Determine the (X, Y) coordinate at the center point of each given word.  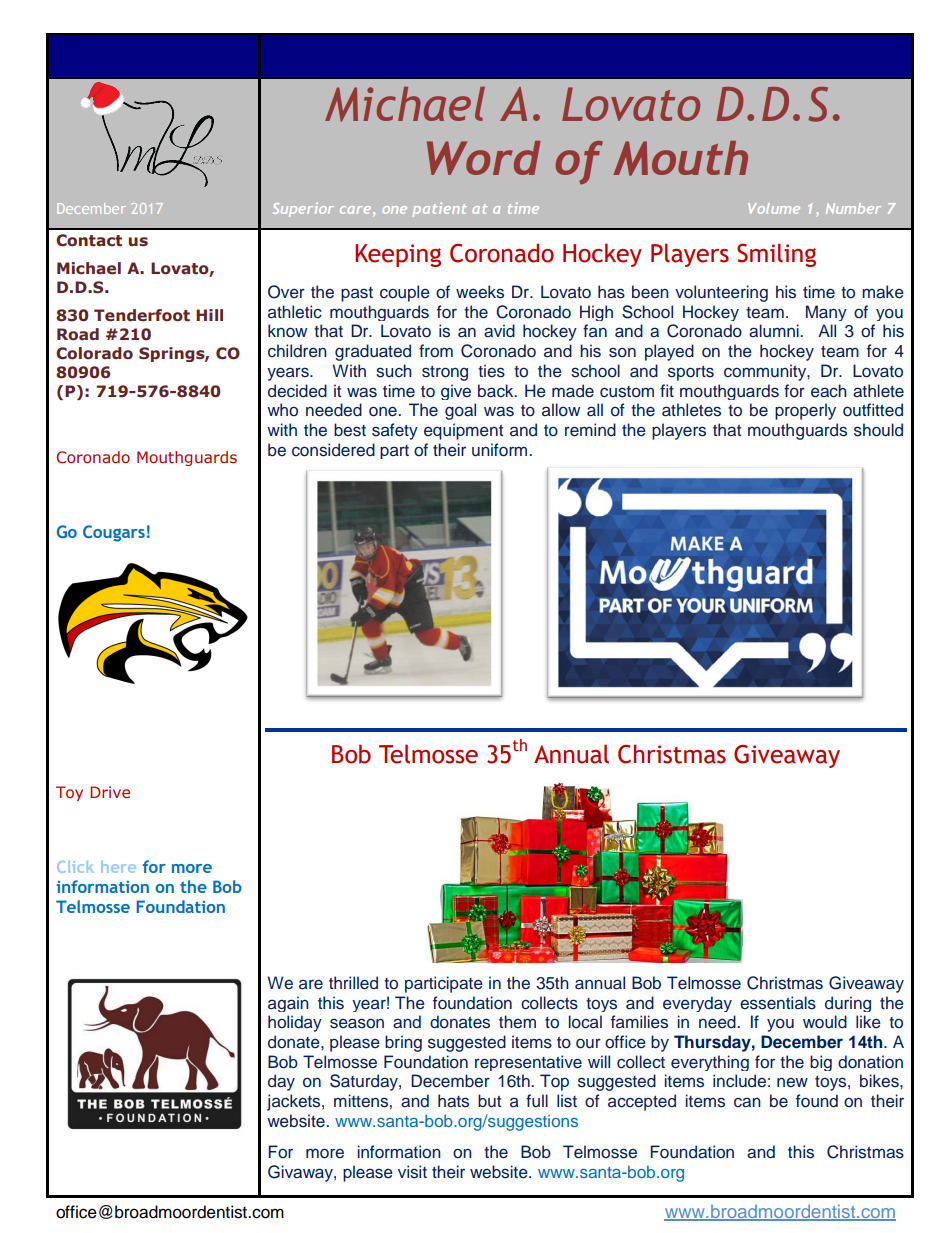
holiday (295, 1023)
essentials (778, 1003)
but (489, 1101)
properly (805, 411)
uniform (499, 450)
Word (483, 158)
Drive (110, 792)
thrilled (353, 983)
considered (333, 450)
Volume (774, 208)
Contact (89, 240)
